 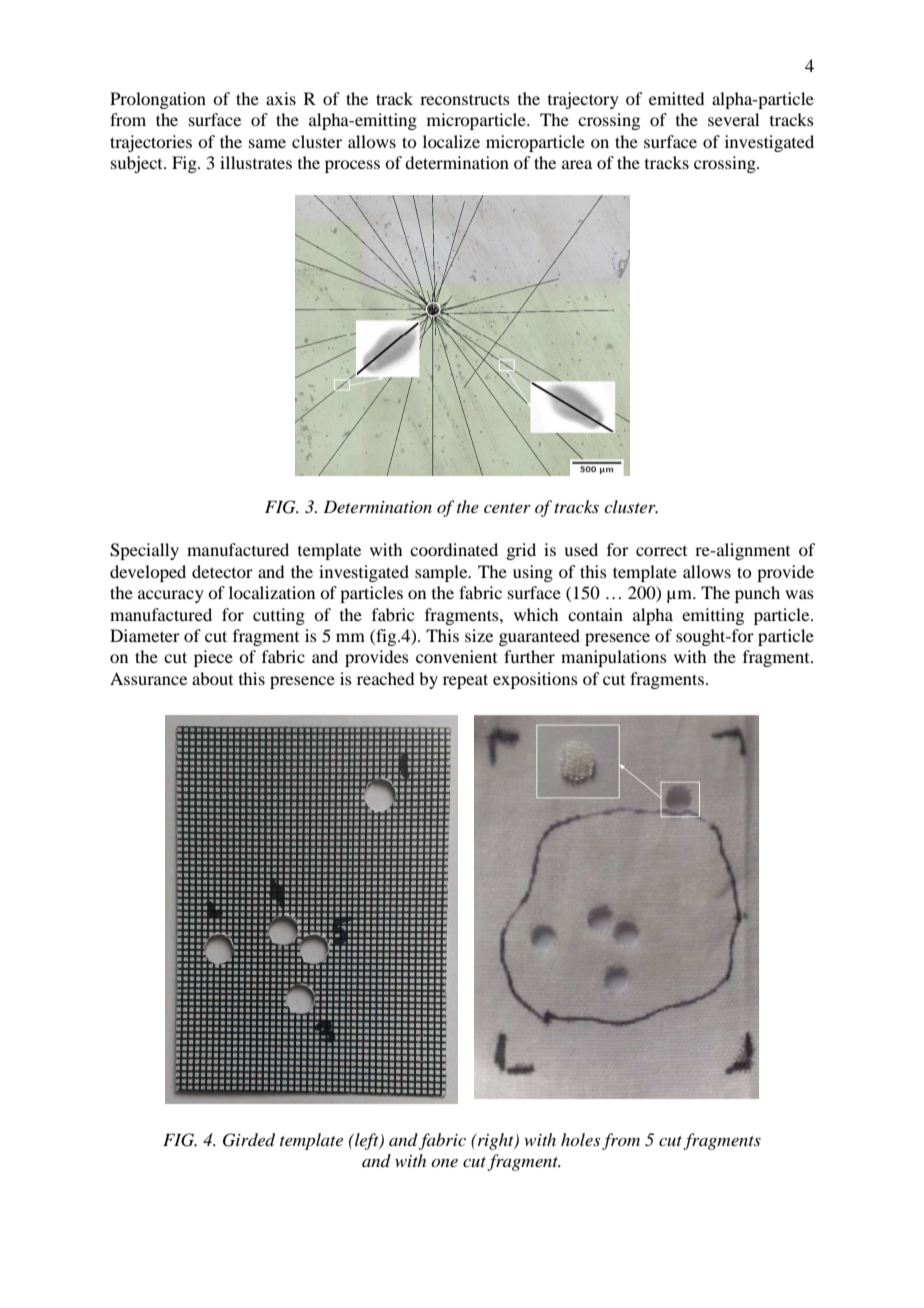 What do you see at coordinates (733, 119) in the document?
I see `several` at bounding box center [733, 119].
